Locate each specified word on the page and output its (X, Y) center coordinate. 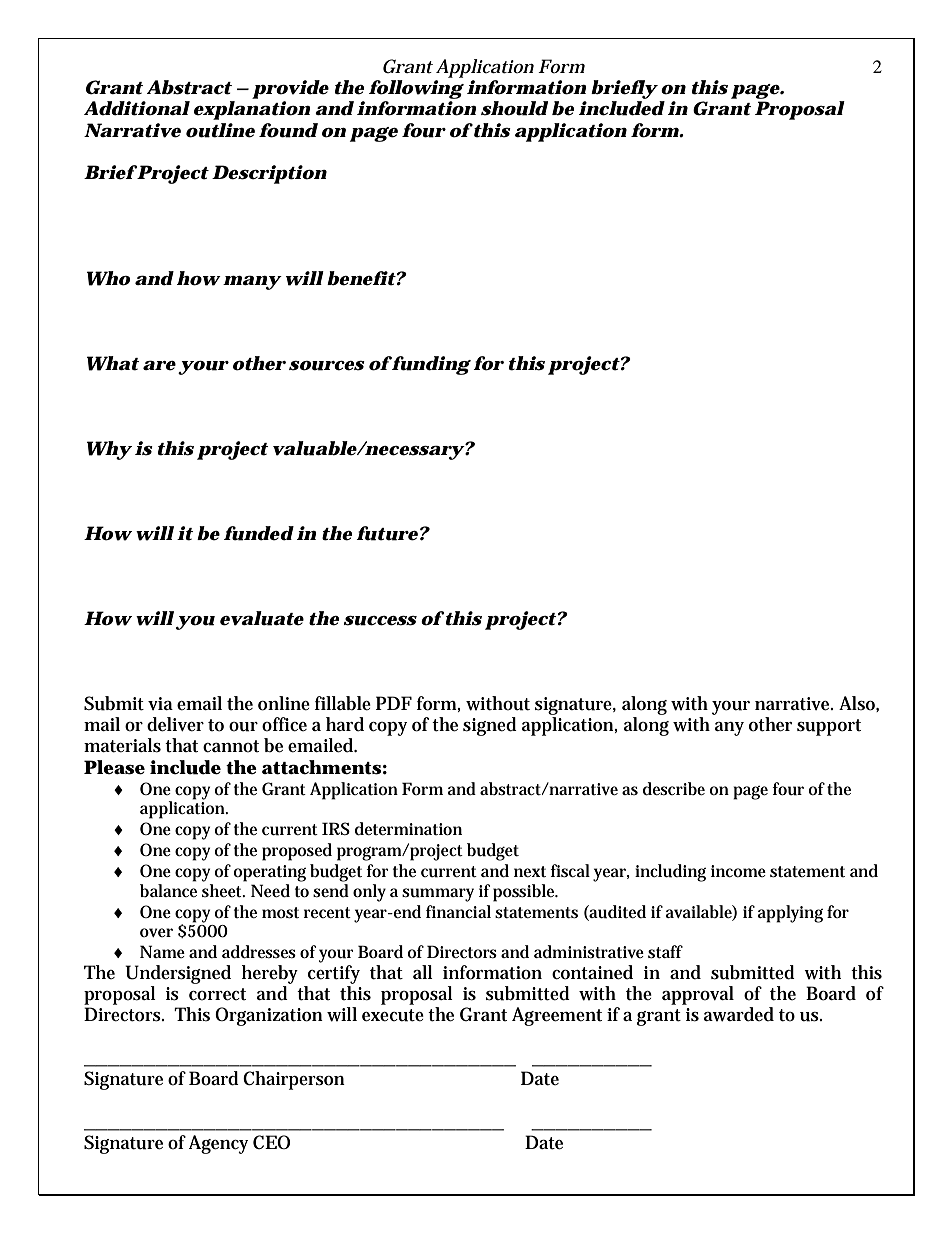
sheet (223, 891)
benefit (361, 278)
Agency (218, 1144)
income (738, 871)
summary (438, 895)
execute (393, 1015)
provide (290, 89)
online (284, 703)
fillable (343, 703)
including (670, 873)
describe (674, 789)
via (160, 703)
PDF (394, 703)
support (829, 727)
